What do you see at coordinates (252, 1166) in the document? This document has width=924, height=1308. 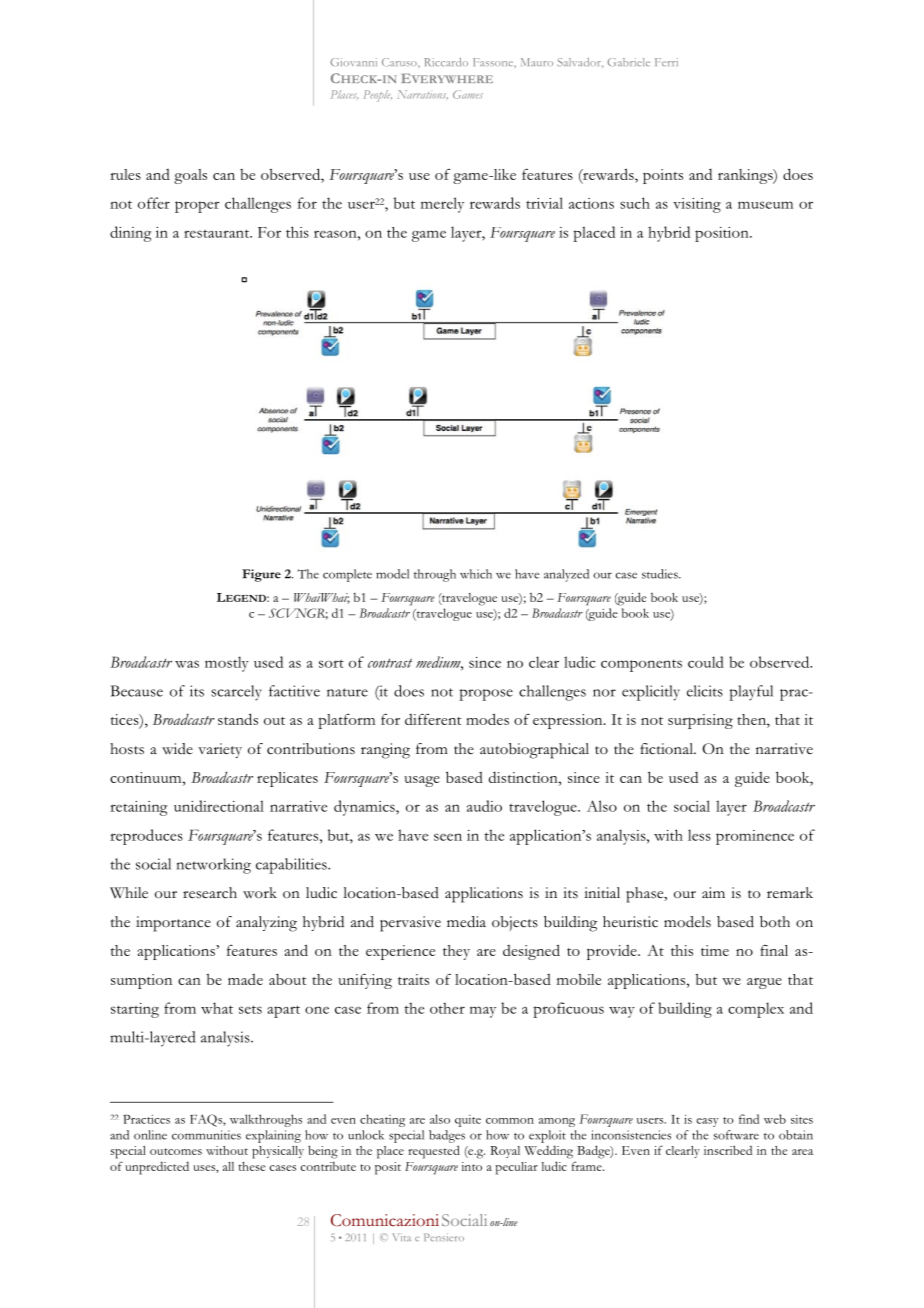 I see `these` at bounding box center [252, 1166].
